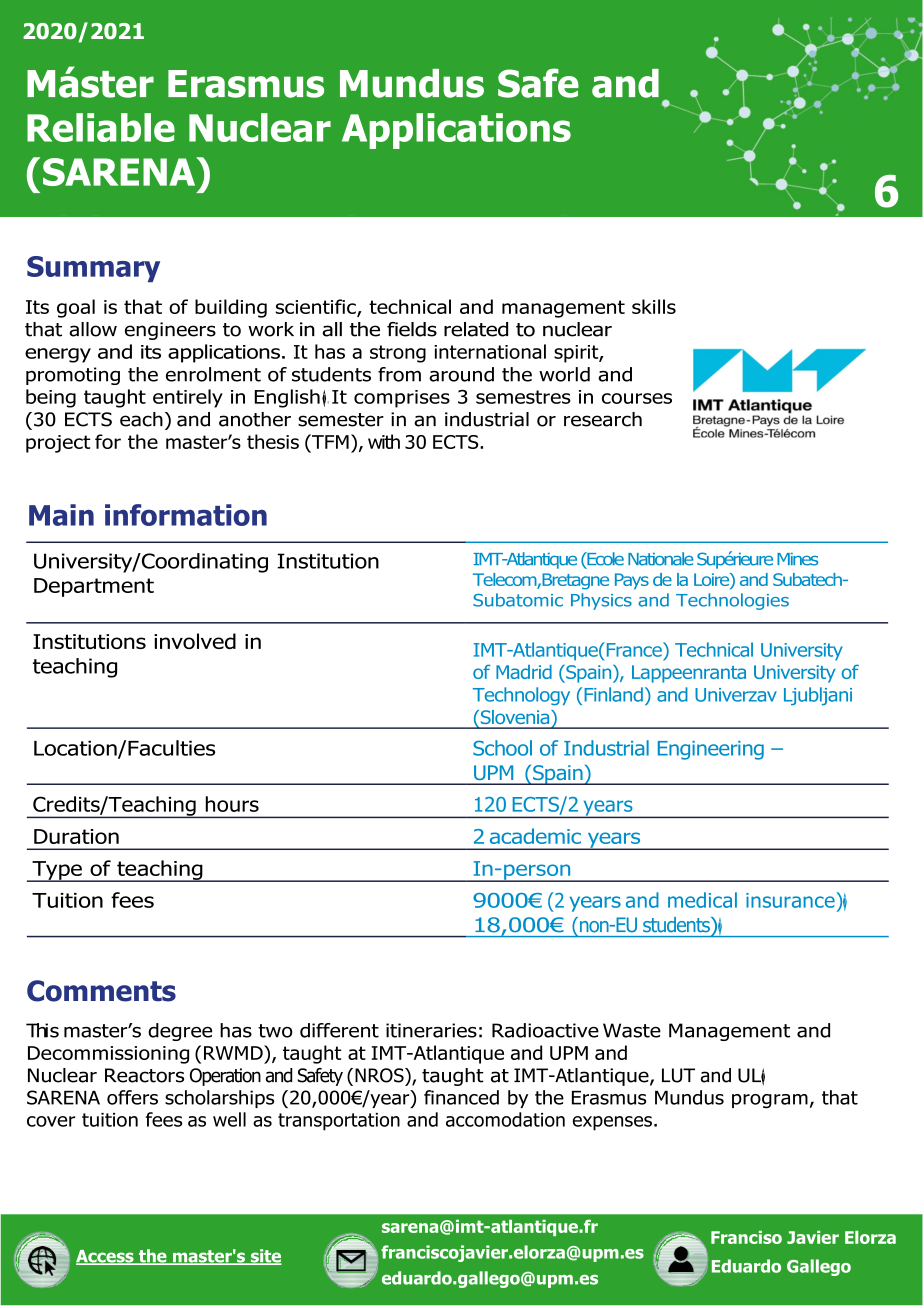  I want to click on itineraries, so click(431, 1030).
